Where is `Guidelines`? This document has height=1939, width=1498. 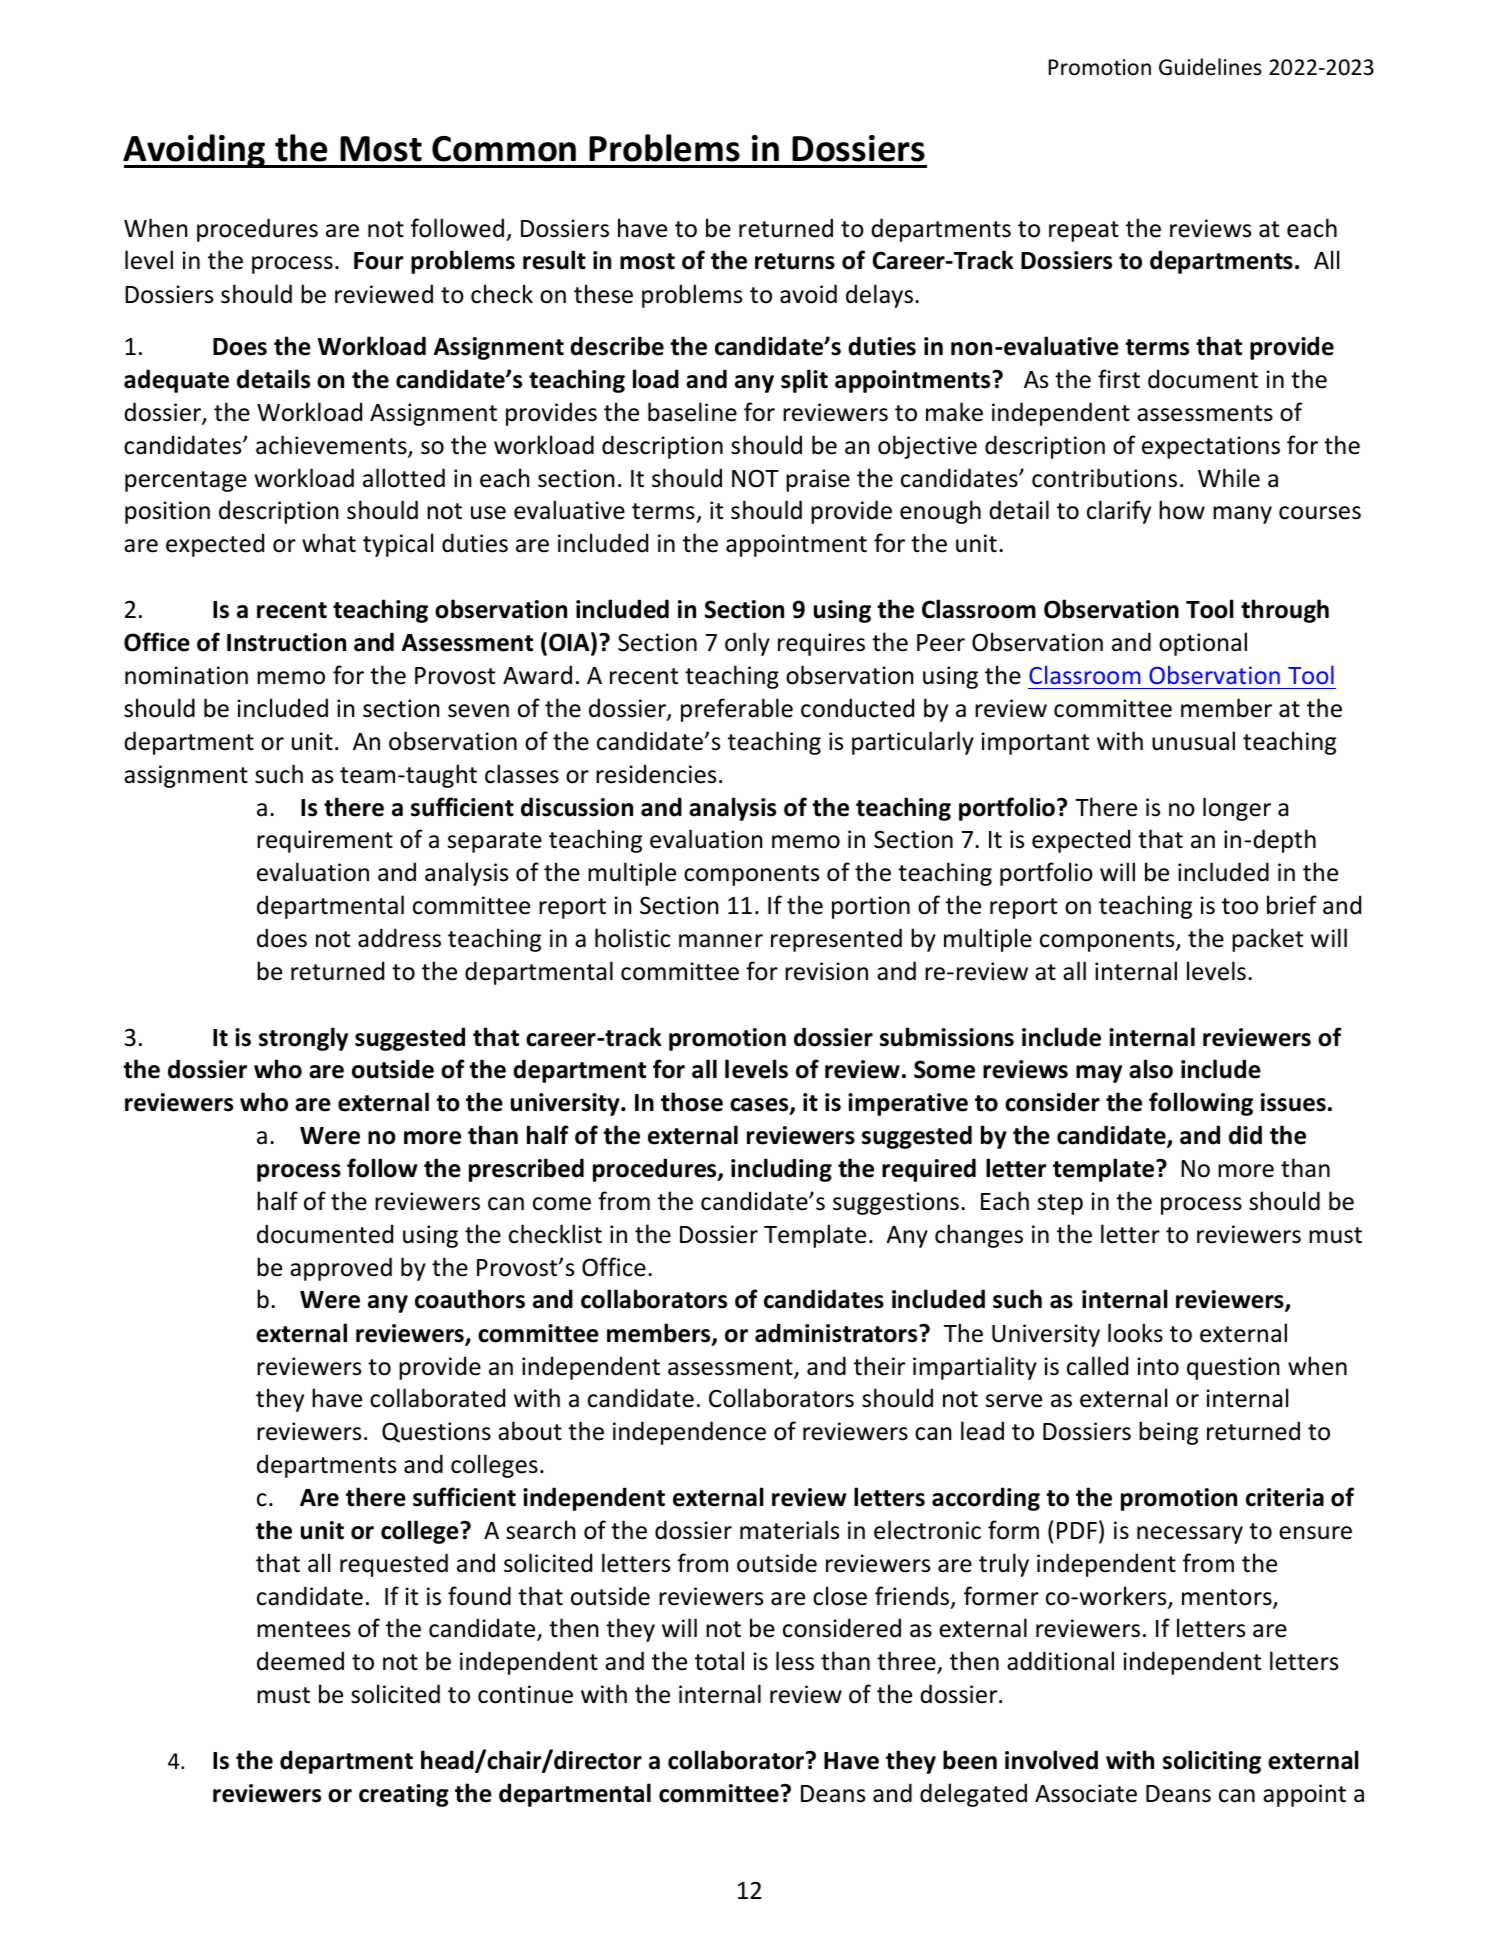 Guidelines is located at coordinates (1210, 67).
